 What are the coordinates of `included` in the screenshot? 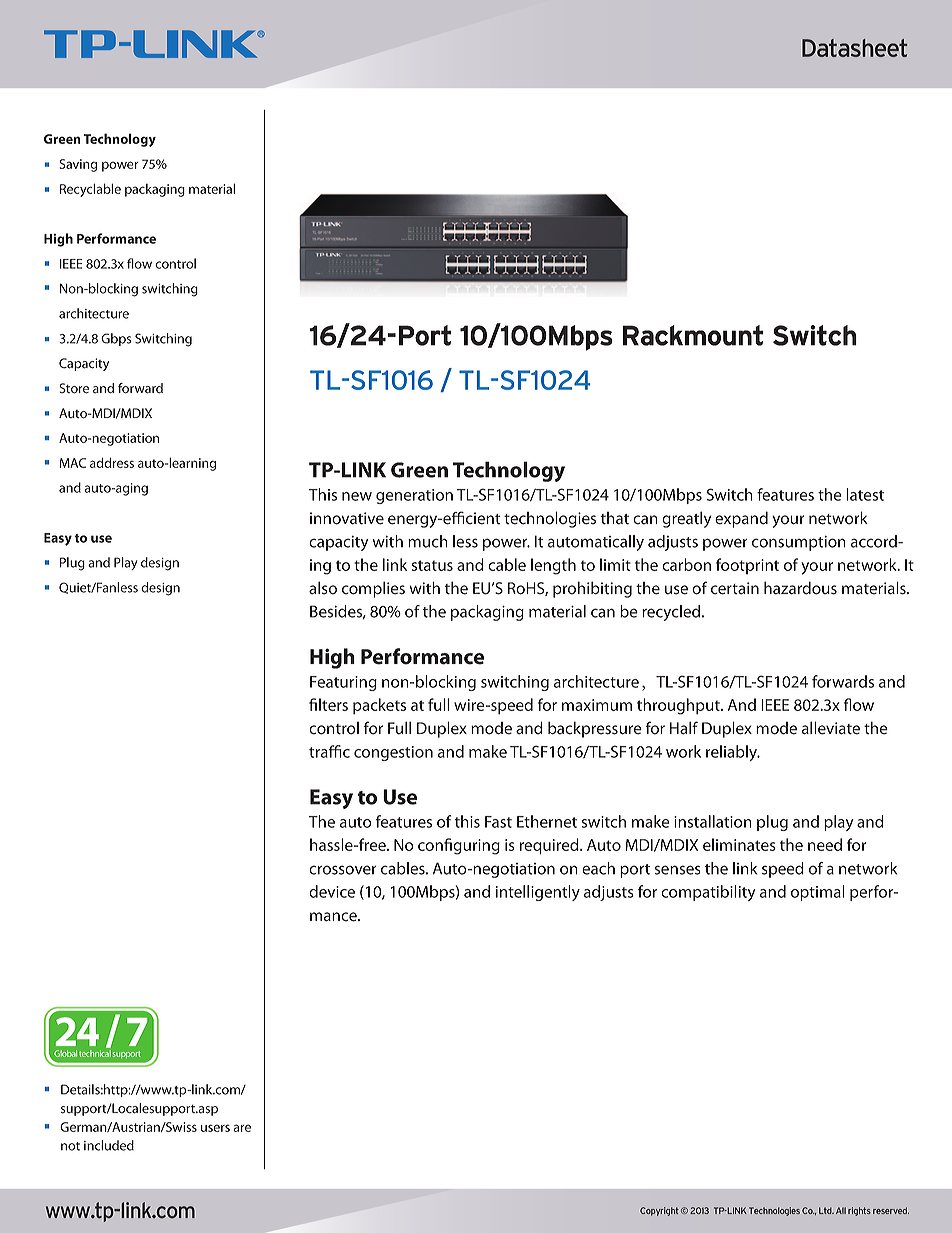 It's located at (109, 1145).
